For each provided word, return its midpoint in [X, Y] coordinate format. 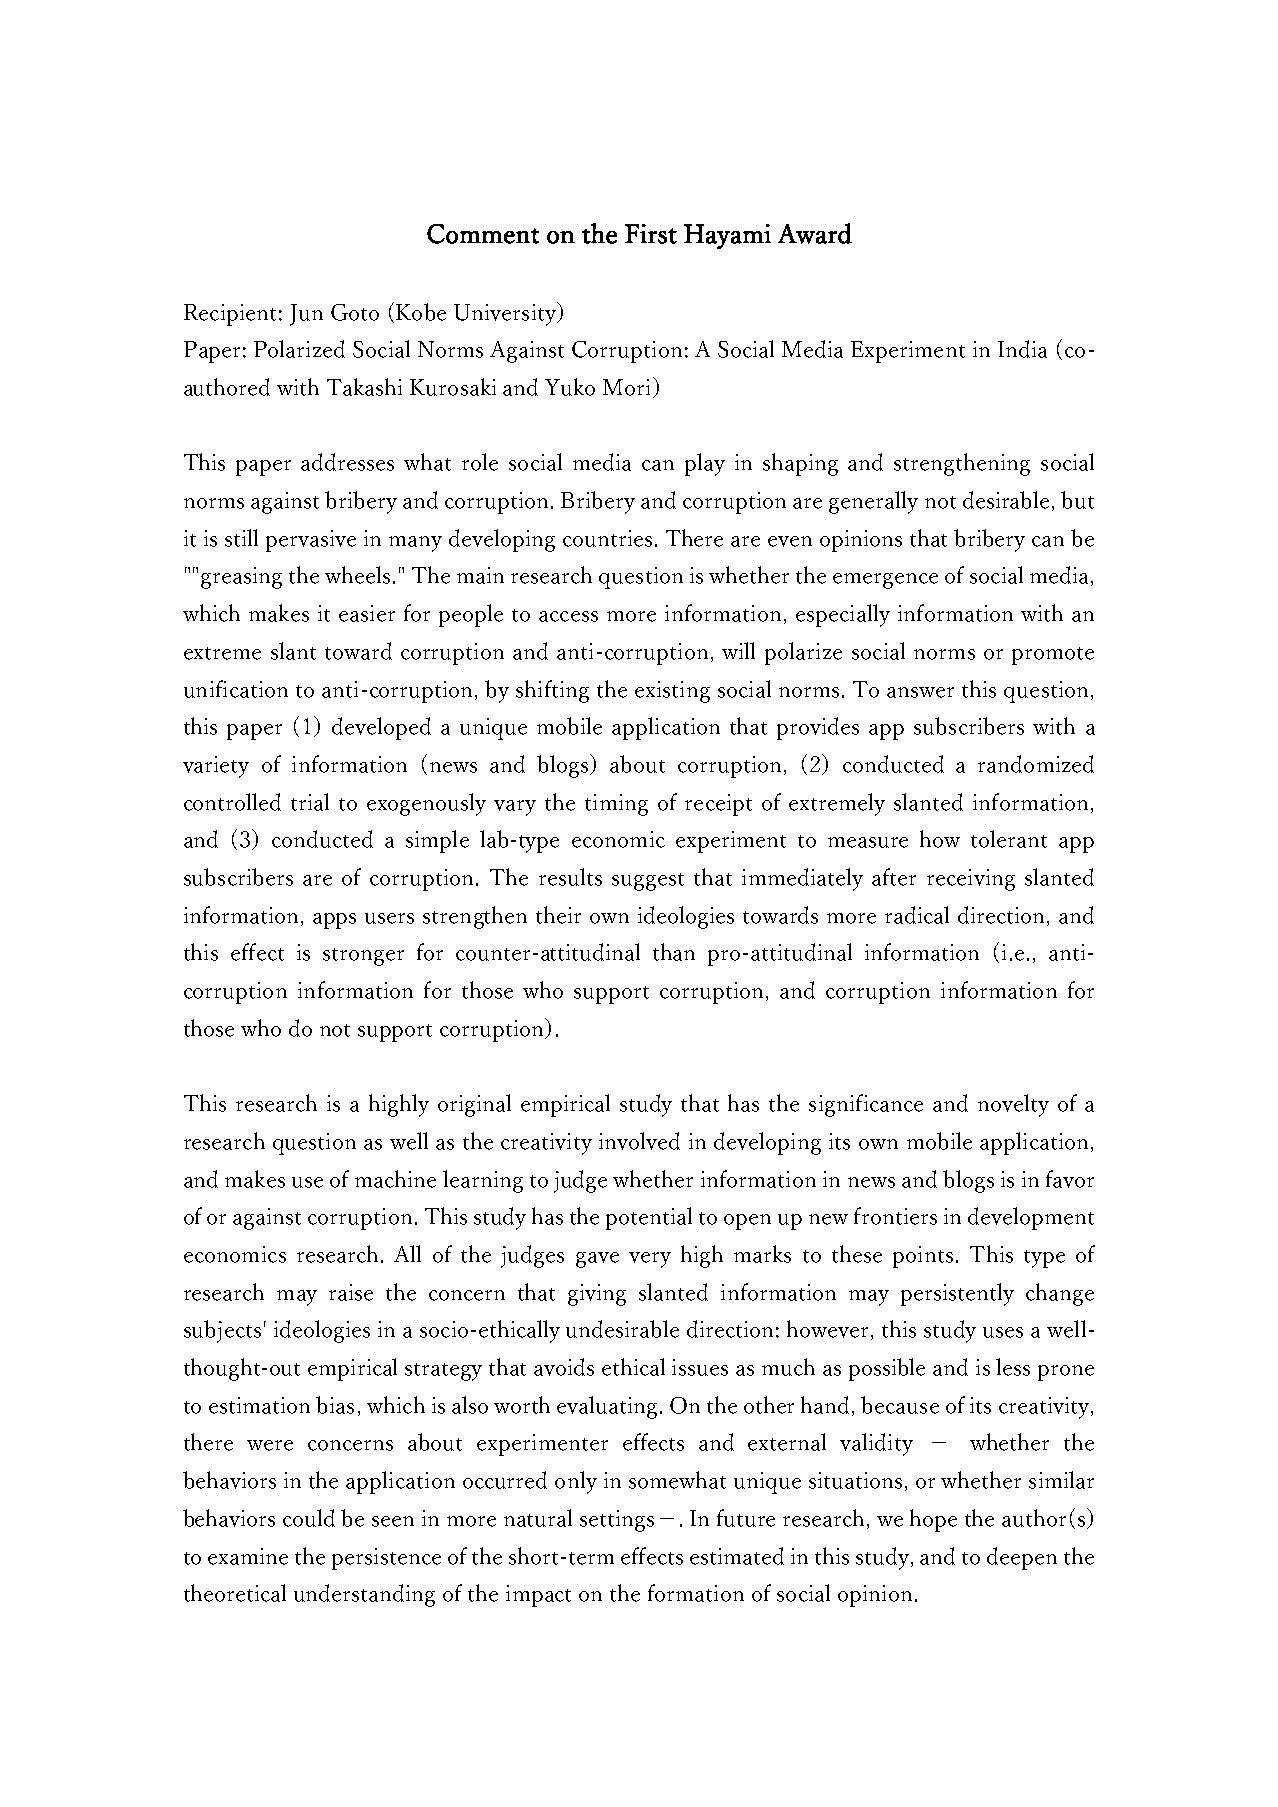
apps [334, 921]
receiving [971, 880]
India [1022, 349]
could [309, 1518]
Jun [306, 315]
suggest [648, 882]
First [651, 234]
